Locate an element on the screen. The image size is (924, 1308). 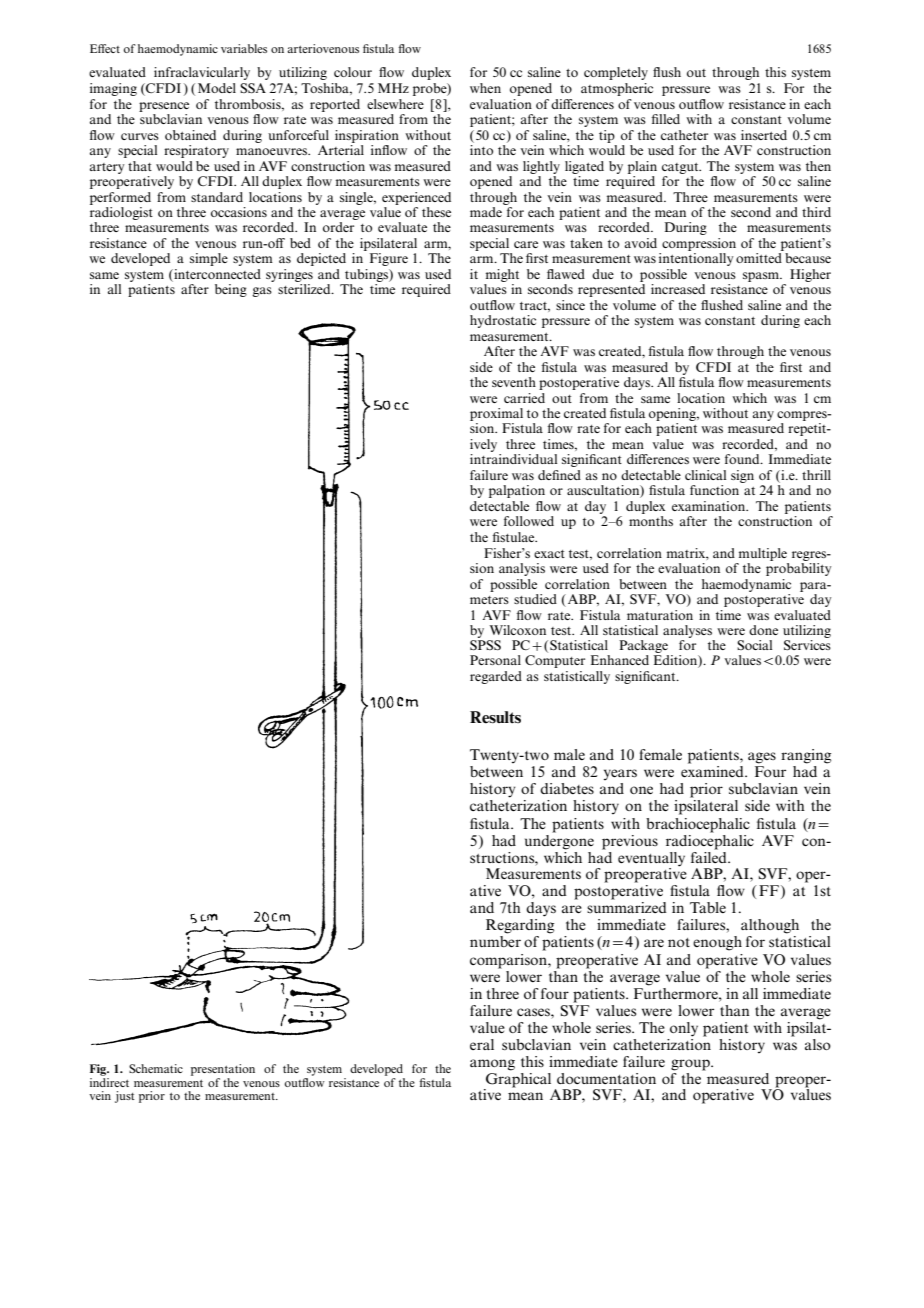
presentation is located at coordinates (223, 1070).
